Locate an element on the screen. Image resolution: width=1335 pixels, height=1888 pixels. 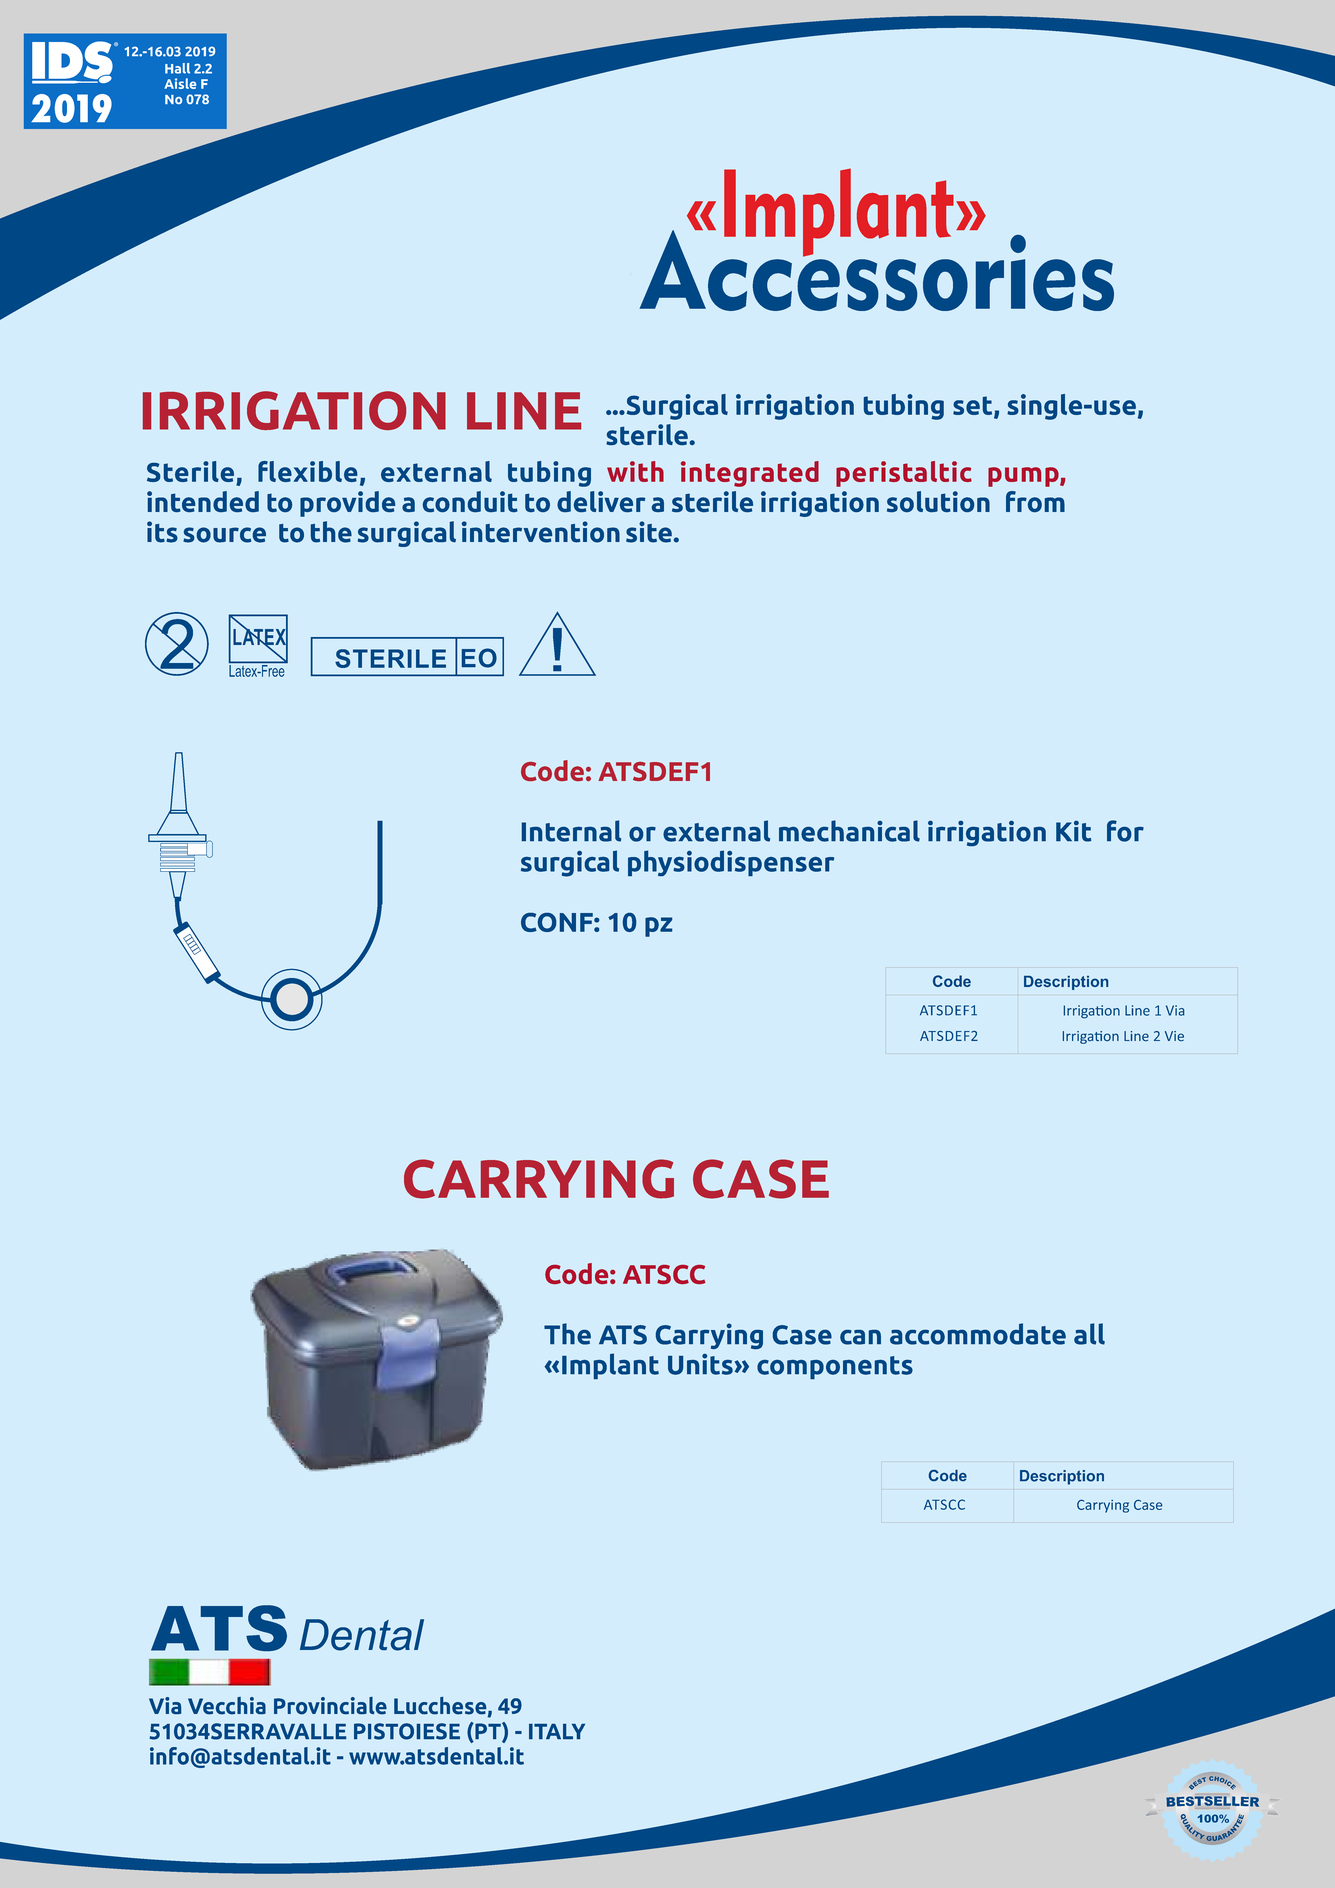
site is located at coordinates (649, 532).
